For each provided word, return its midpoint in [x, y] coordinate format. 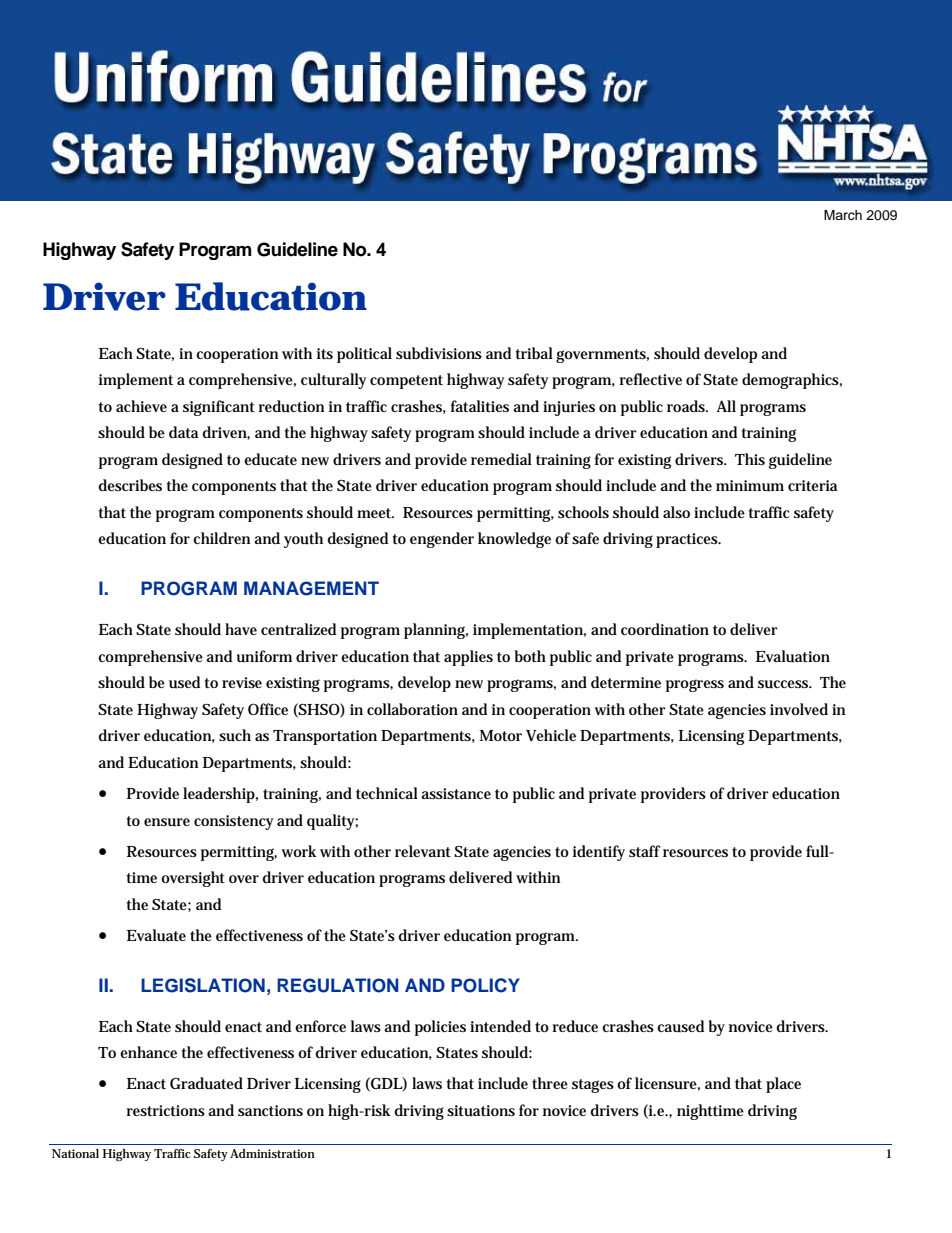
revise [242, 682]
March [843, 215]
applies [468, 658]
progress [695, 685]
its [325, 353]
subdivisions [439, 353]
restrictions [166, 1110]
